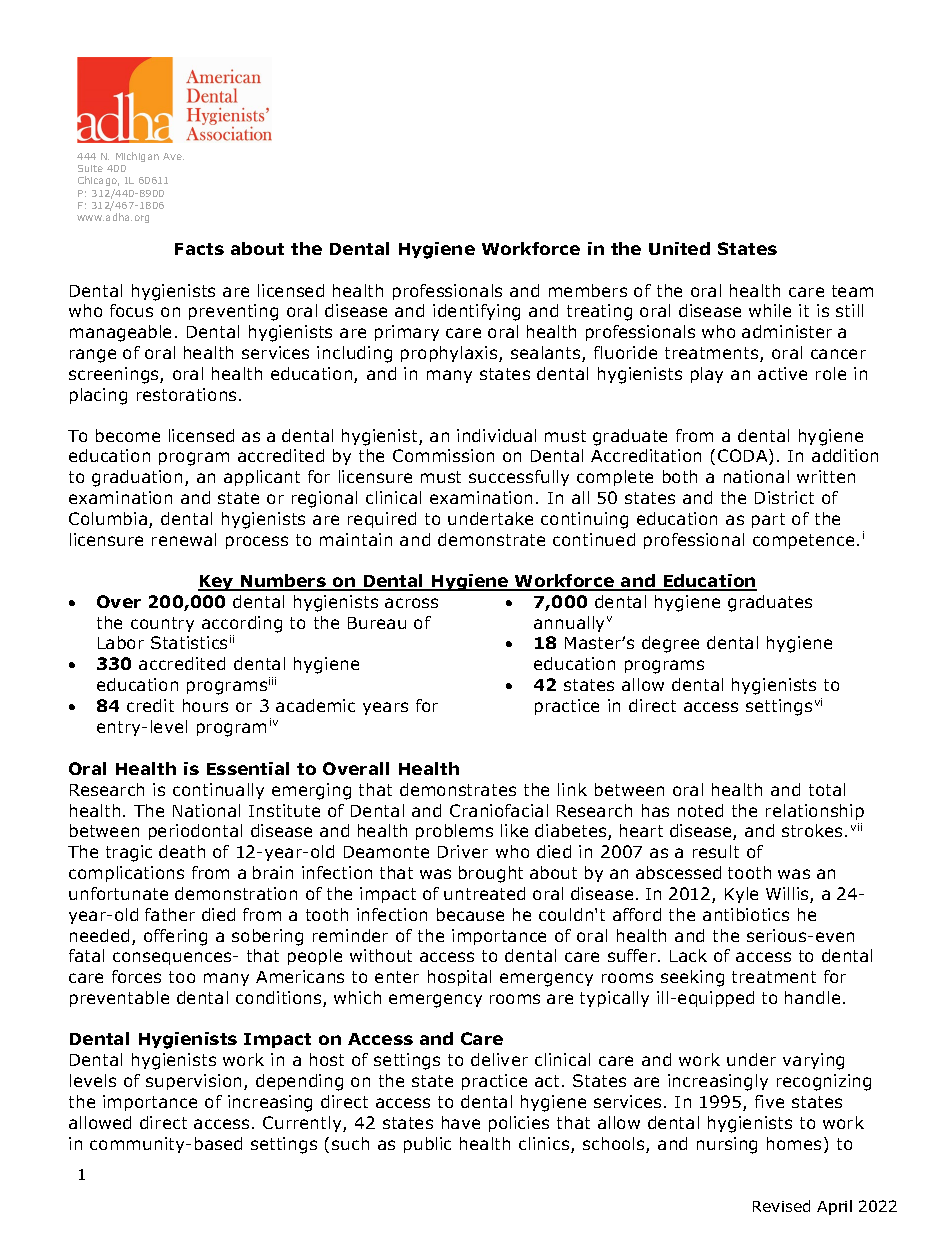  Describe the element at coordinates (679, 248) in the image. I see `United` at that location.
